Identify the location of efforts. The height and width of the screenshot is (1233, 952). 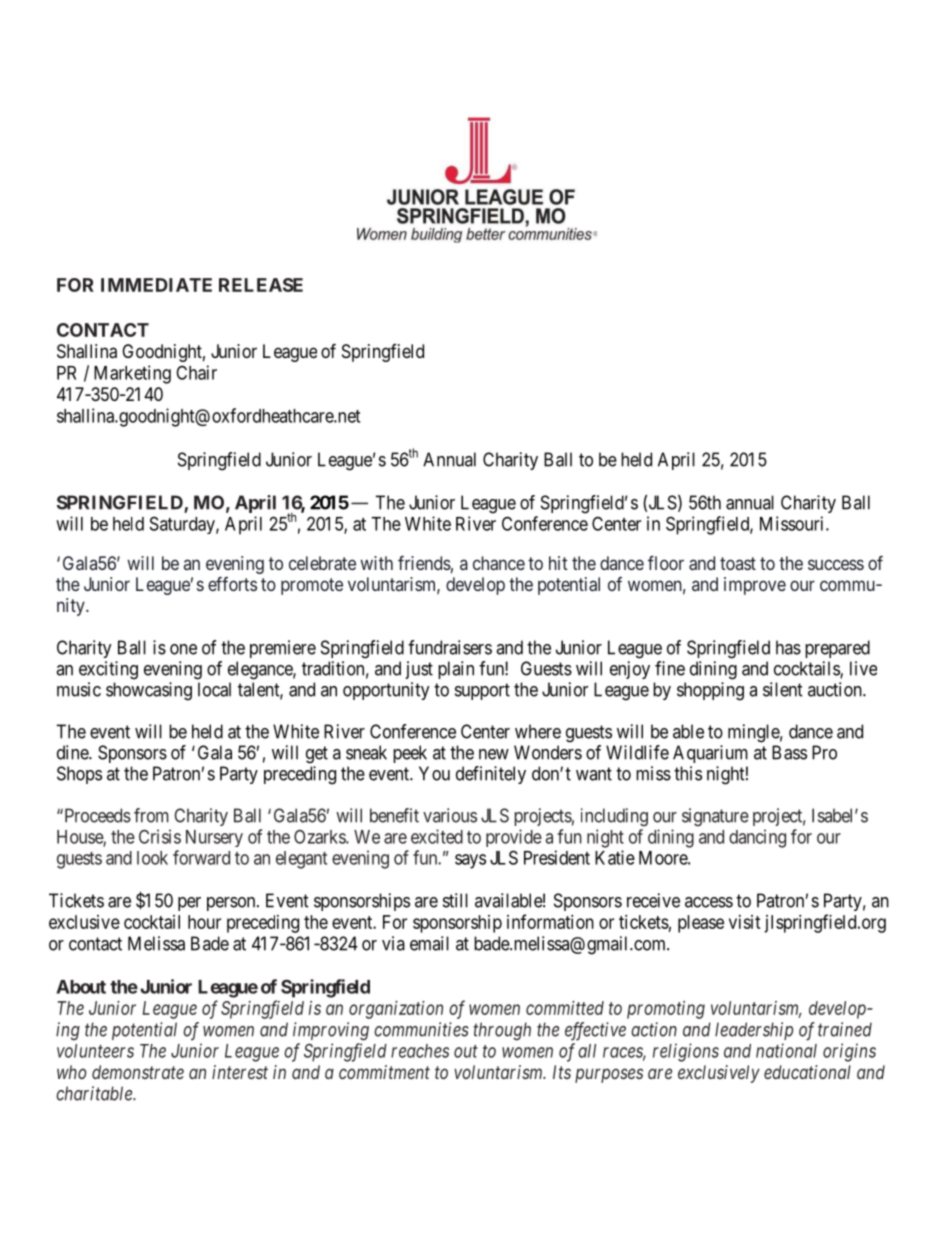
(232, 584).
